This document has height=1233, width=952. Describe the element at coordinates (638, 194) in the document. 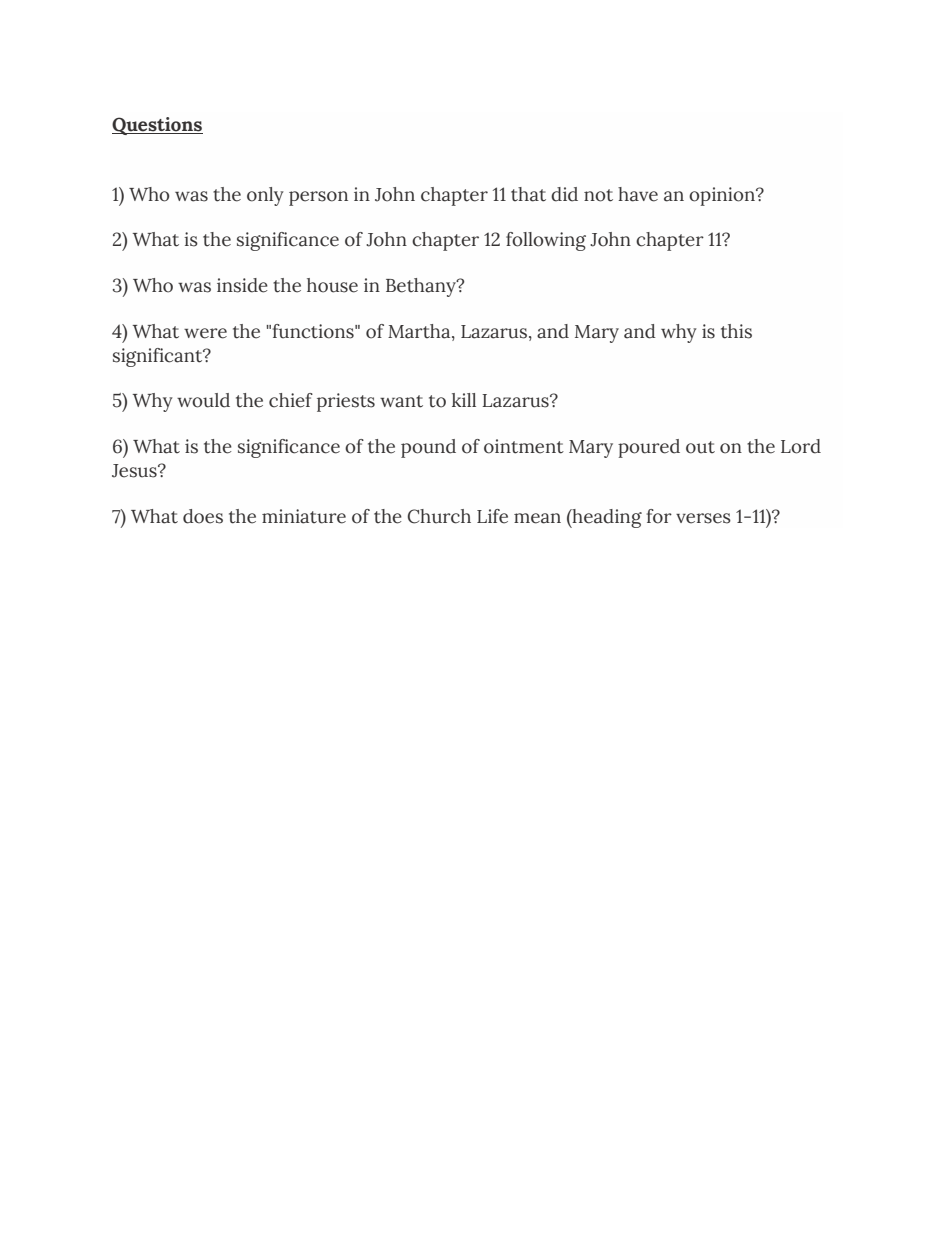

I see `have` at that location.
